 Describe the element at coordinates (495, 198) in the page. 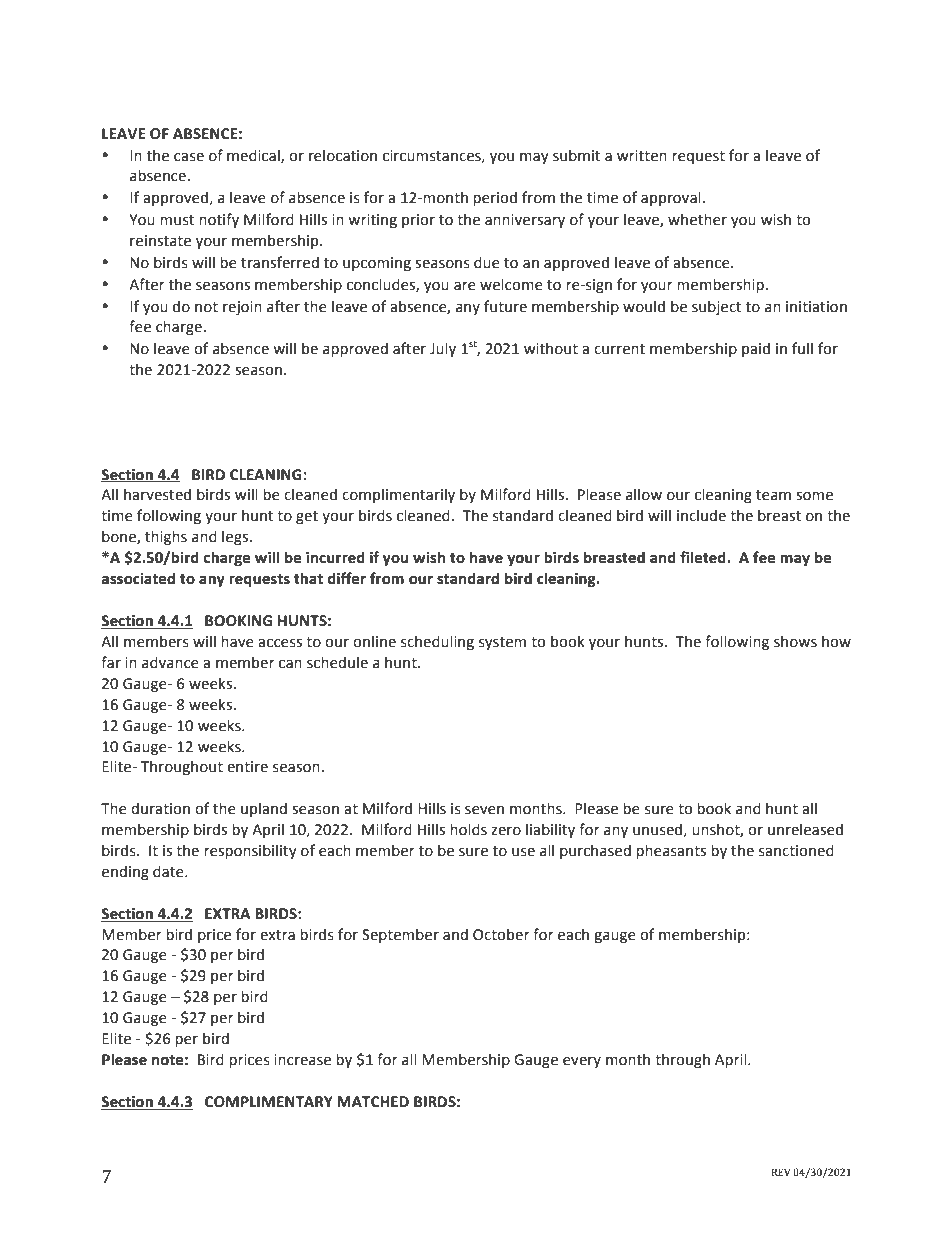

I see `period` at that location.
